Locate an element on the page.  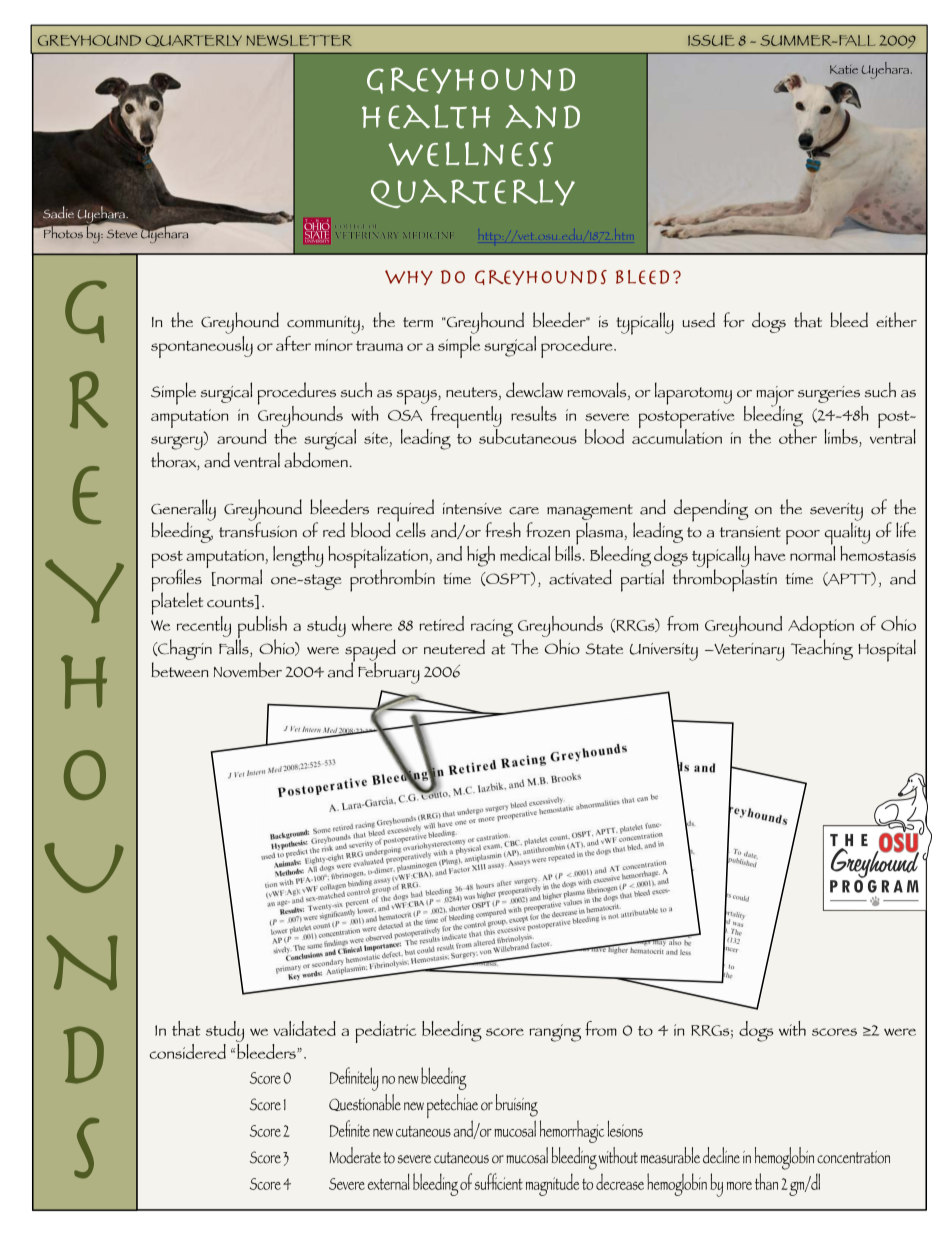
concentration is located at coordinates (853, 1157).
